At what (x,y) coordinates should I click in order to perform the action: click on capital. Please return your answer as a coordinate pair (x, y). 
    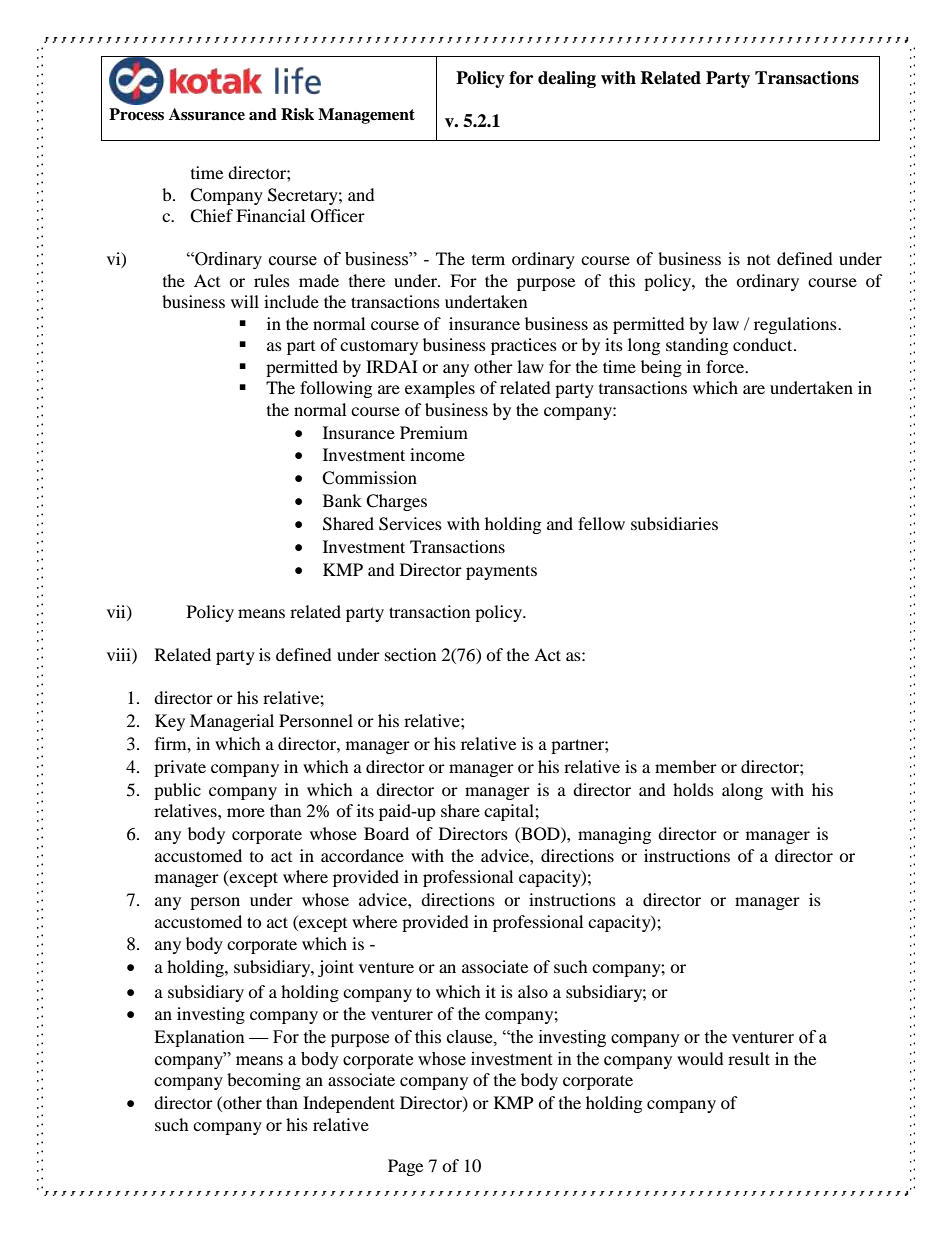
    Looking at the image, I should click on (510, 812).
